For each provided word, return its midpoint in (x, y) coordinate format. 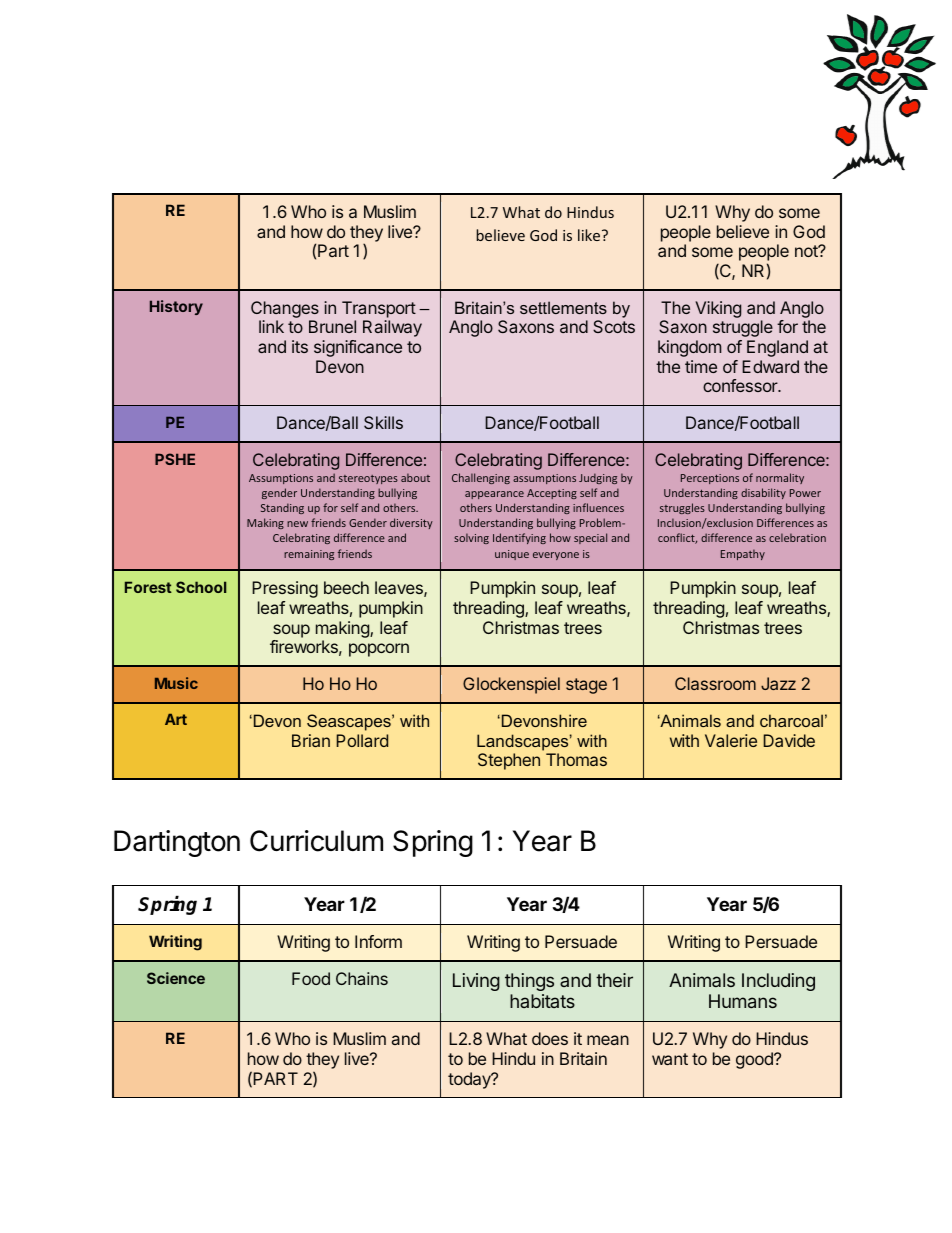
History (176, 307)
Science (176, 978)
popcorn (379, 650)
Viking (718, 309)
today (470, 1080)
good (755, 1060)
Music (176, 683)
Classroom (715, 683)
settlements (563, 307)
